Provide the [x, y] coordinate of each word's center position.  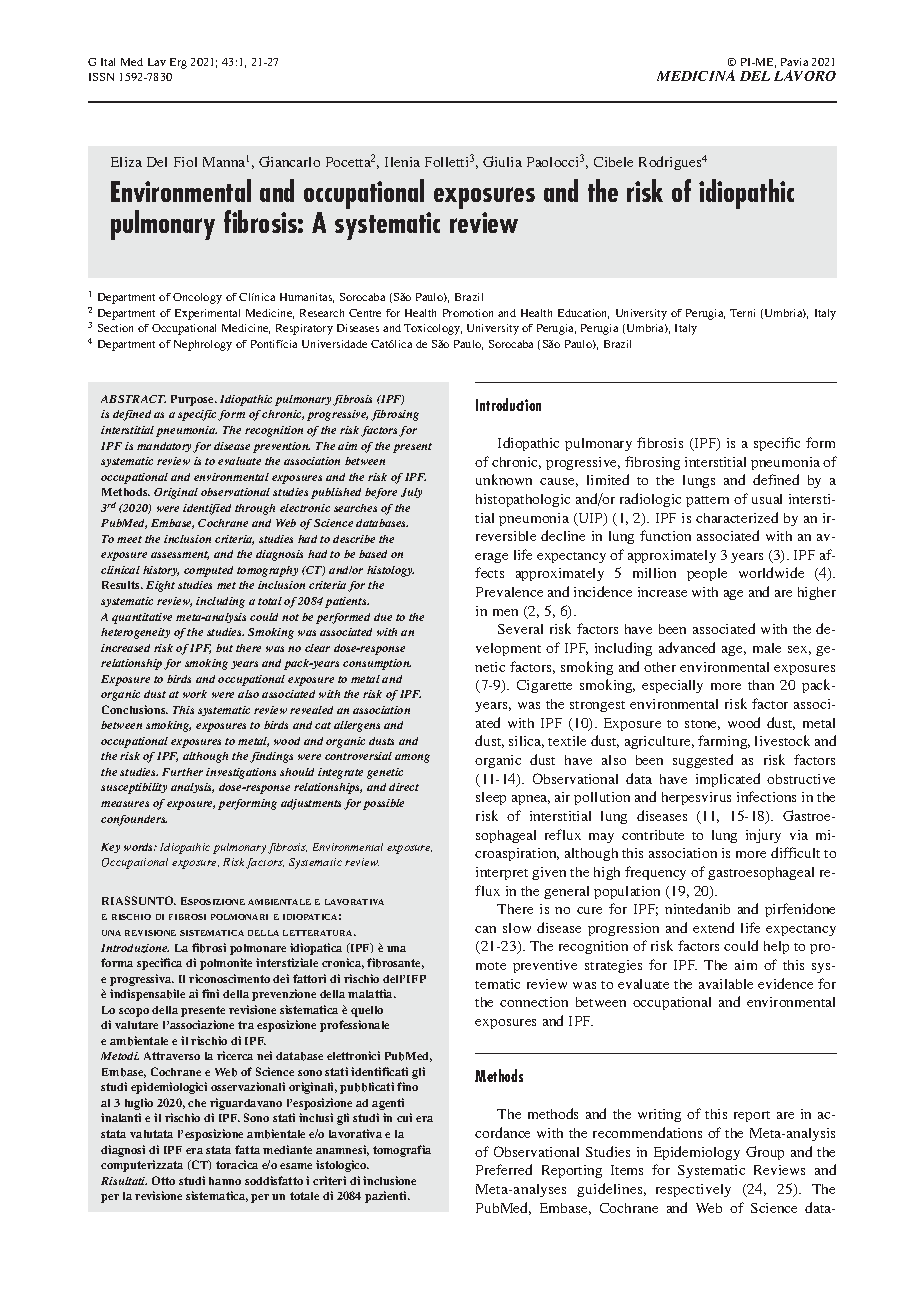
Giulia [502, 161]
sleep [491, 798]
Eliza [126, 162]
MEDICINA [696, 75]
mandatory [165, 447]
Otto [163, 1180]
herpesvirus [696, 798]
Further [182, 772]
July [411, 493]
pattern [707, 501]
